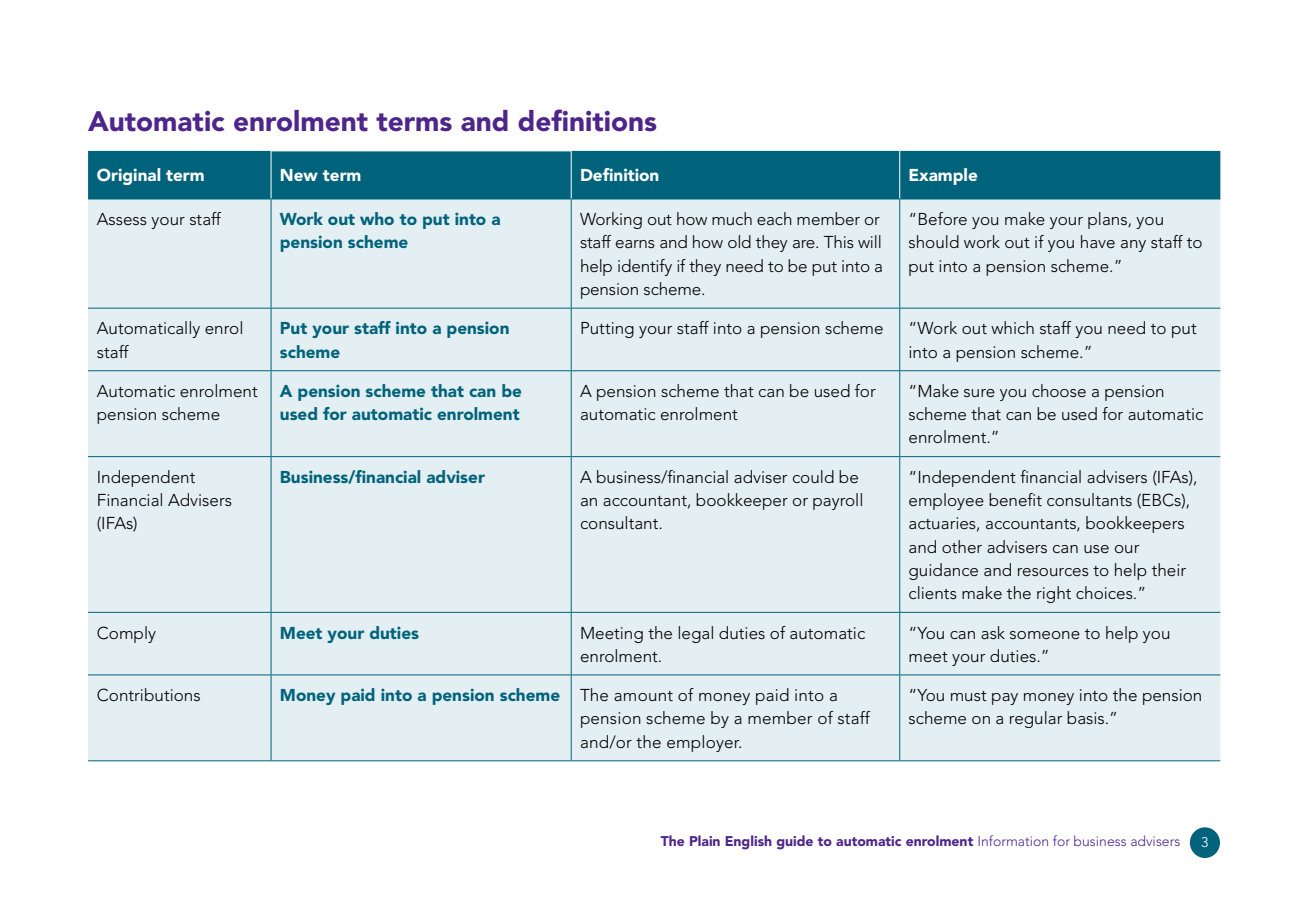  Describe the element at coordinates (1013, 840) in the screenshot. I see `Information` at that location.
